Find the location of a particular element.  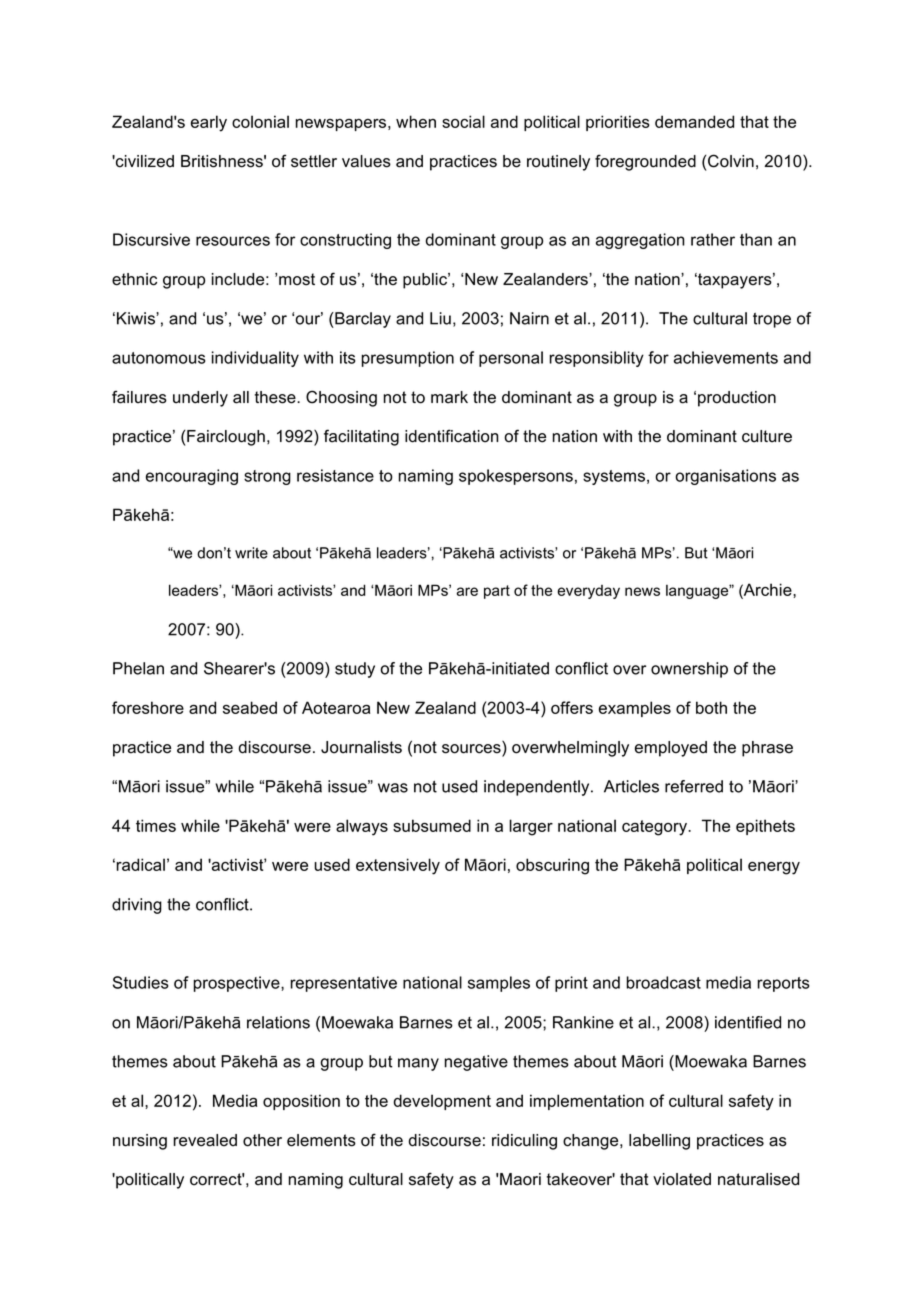

revealed is located at coordinates (205, 1140).
